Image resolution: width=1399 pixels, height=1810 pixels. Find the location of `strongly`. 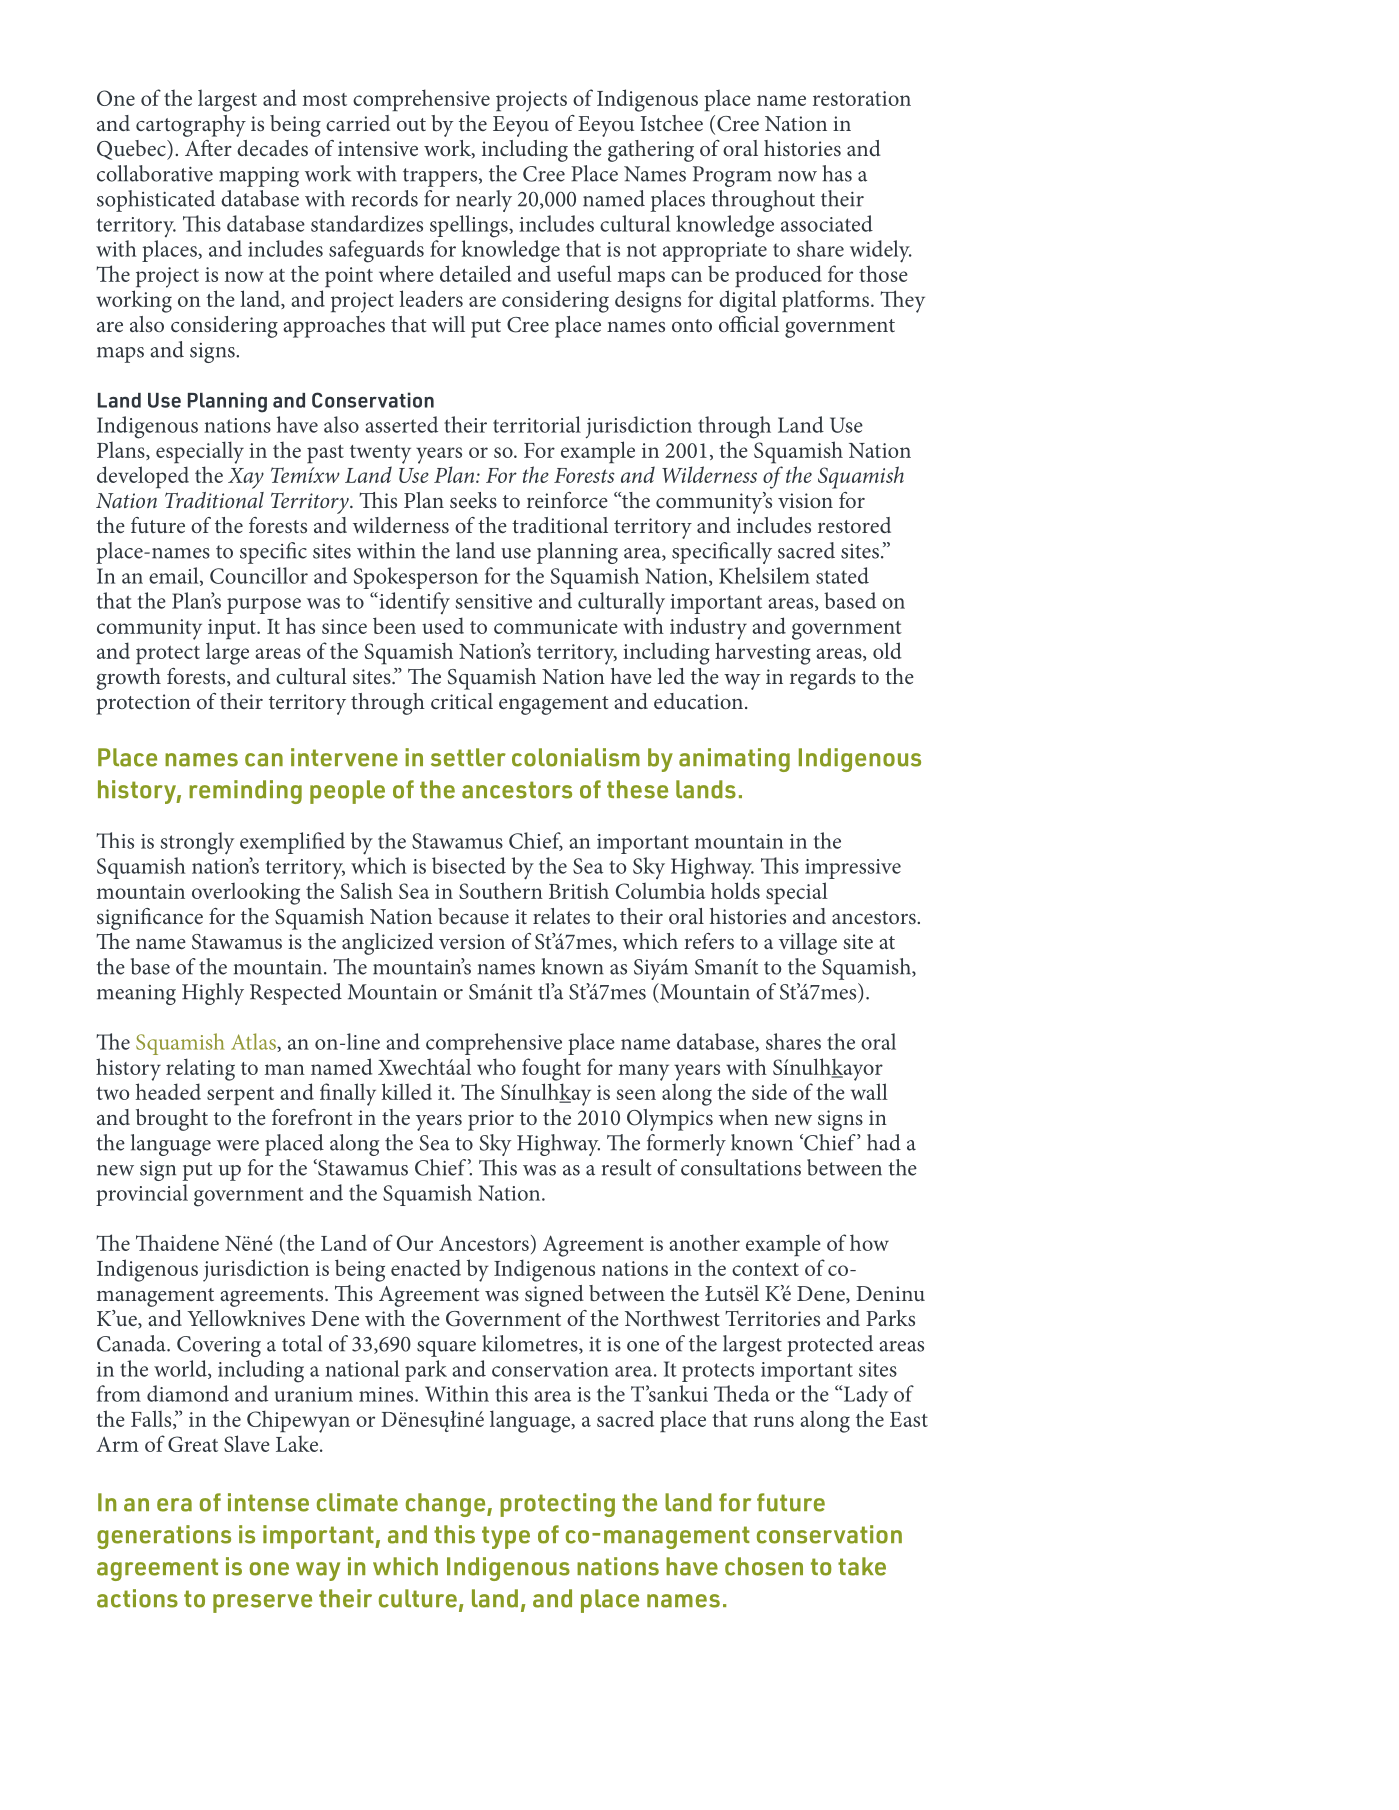

strongly is located at coordinates (197, 843).
